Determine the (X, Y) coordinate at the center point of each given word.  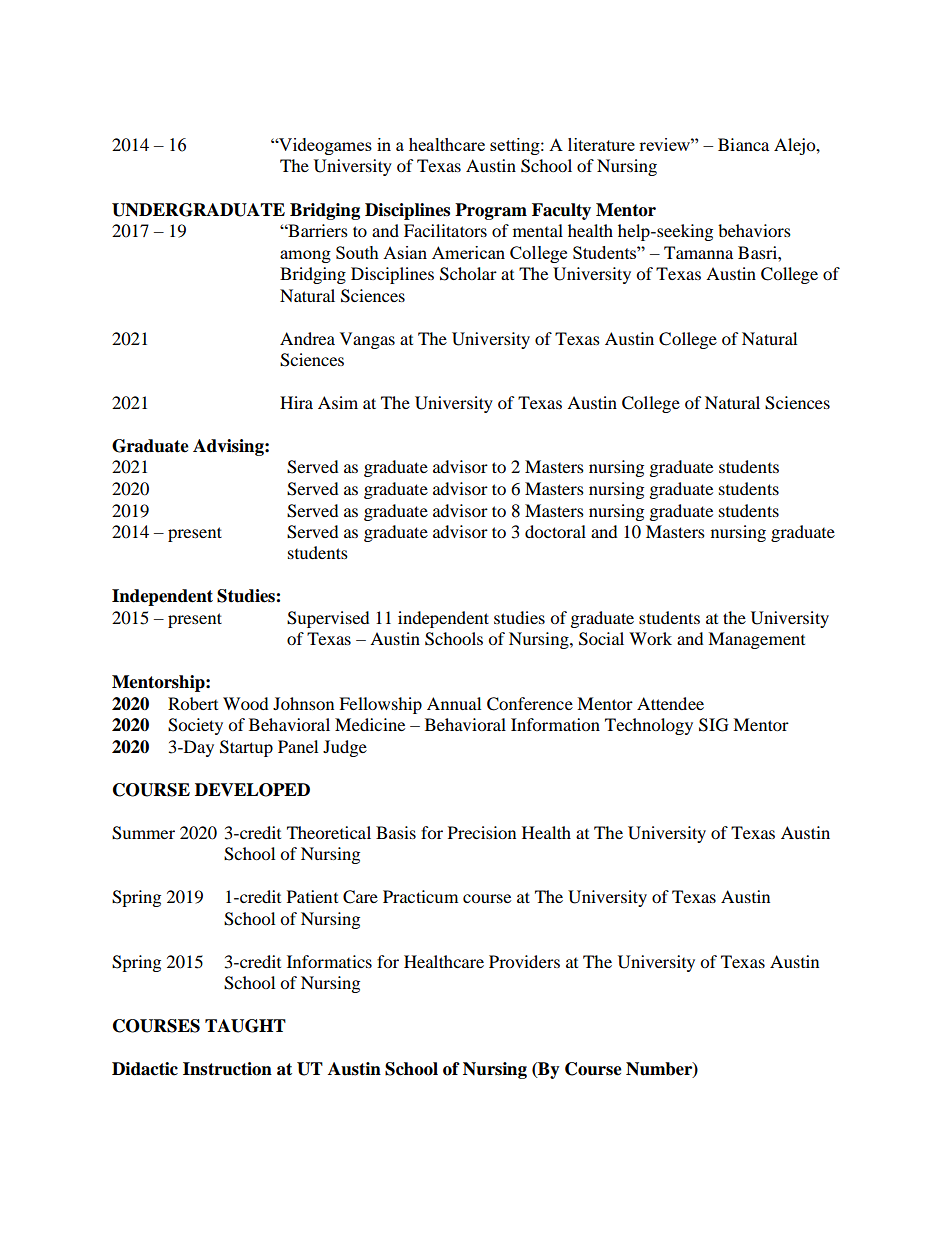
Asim (338, 402)
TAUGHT (245, 1026)
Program (491, 211)
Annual (454, 703)
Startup (246, 748)
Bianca (743, 144)
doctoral (555, 531)
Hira (296, 402)
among (305, 256)
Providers (524, 961)
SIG (714, 725)
